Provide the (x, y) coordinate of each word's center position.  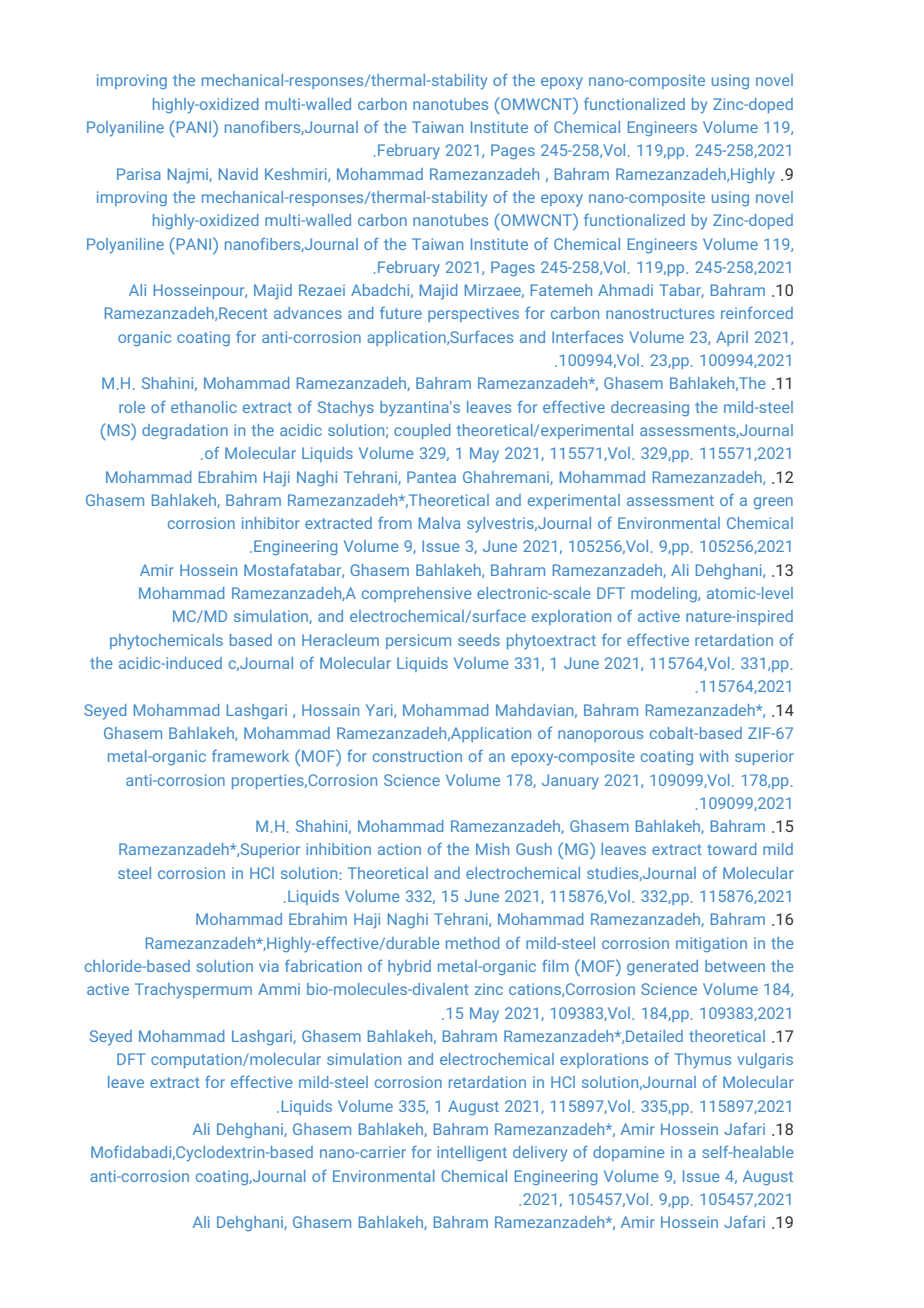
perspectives (473, 314)
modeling (665, 594)
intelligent (472, 1153)
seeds (479, 640)
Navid (238, 174)
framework (250, 756)
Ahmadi (625, 290)
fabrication (323, 966)
